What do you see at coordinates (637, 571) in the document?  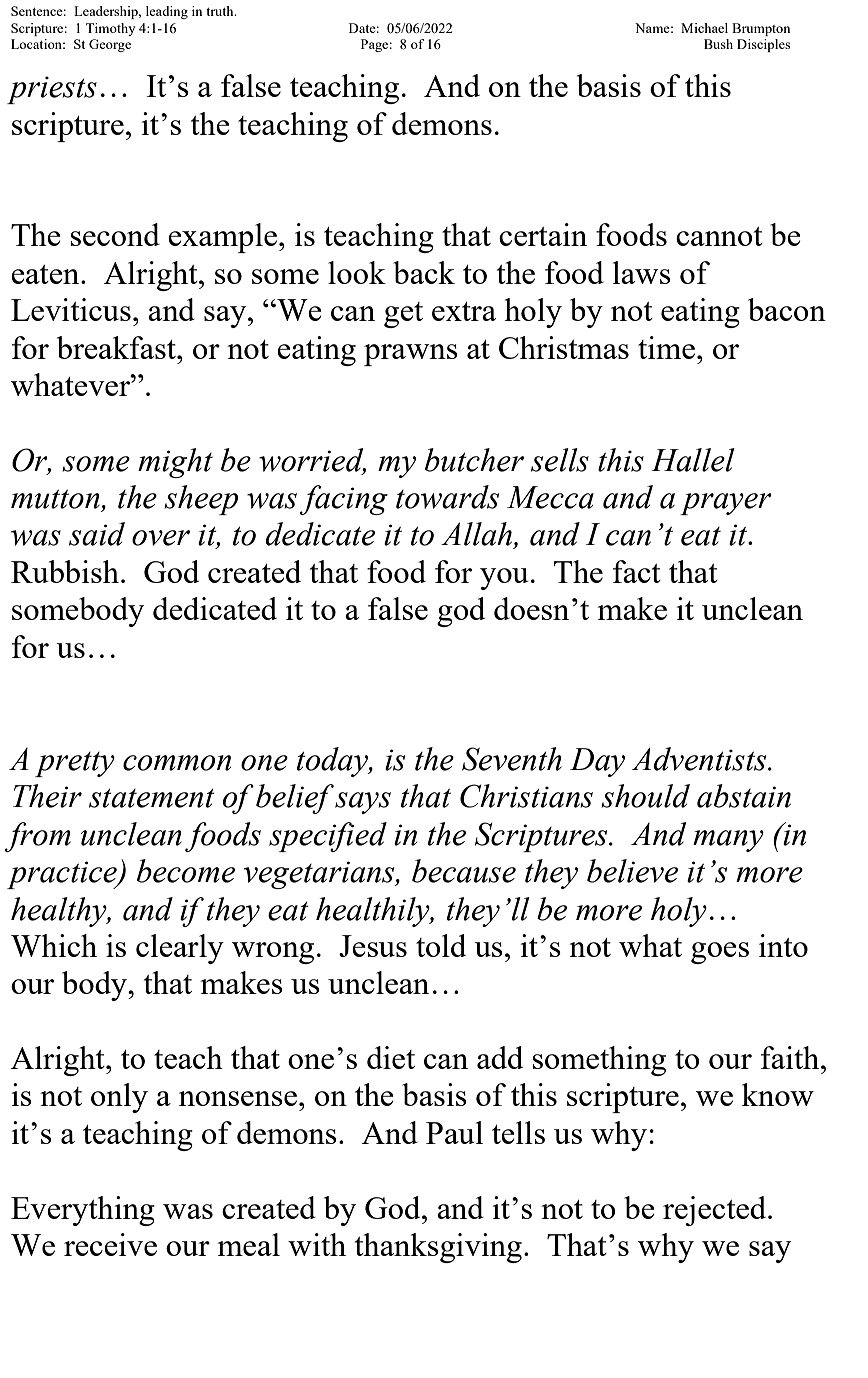 I see `fact` at bounding box center [637, 571].
